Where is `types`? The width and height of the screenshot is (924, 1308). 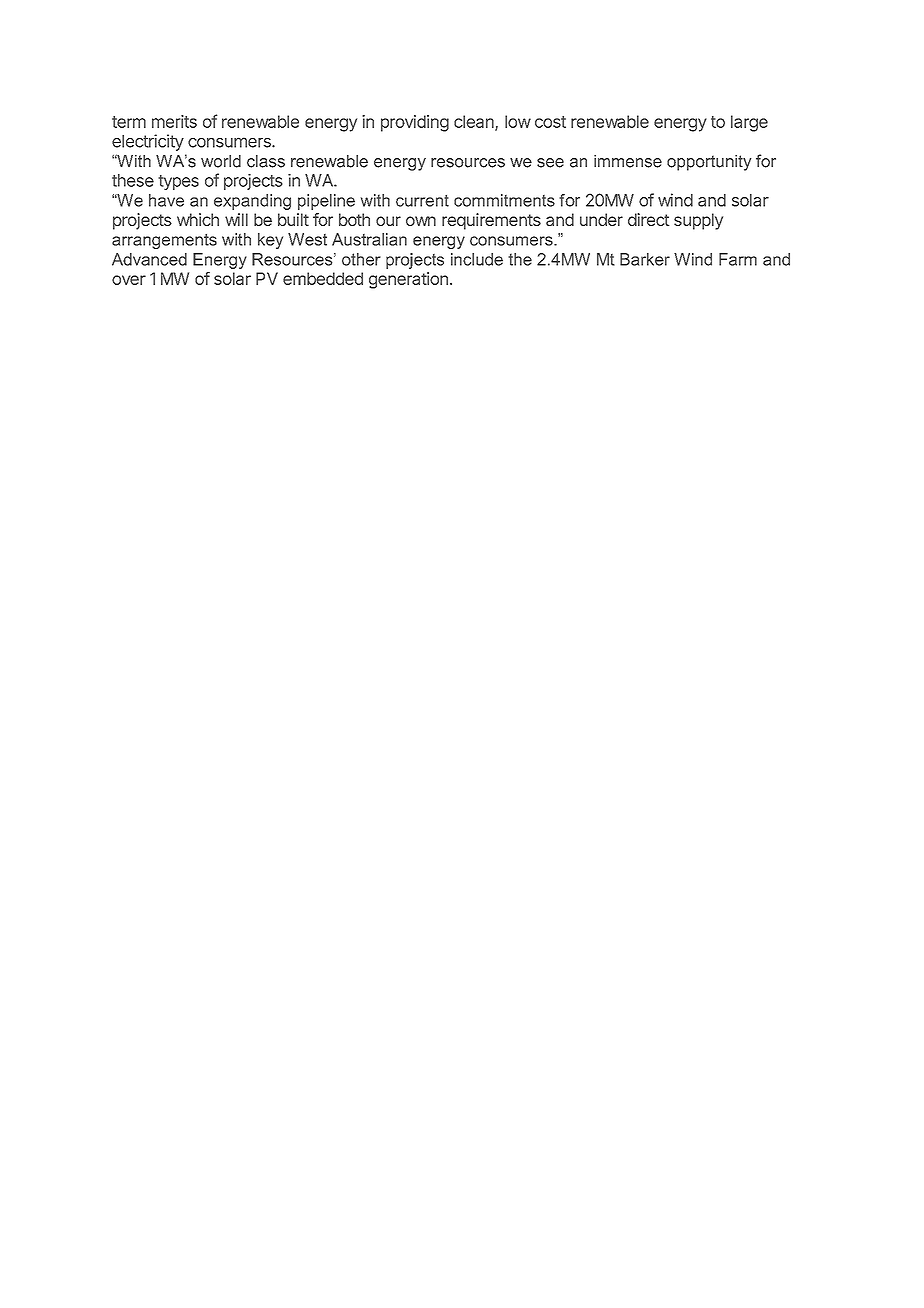
types is located at coordinates (178, 182).
